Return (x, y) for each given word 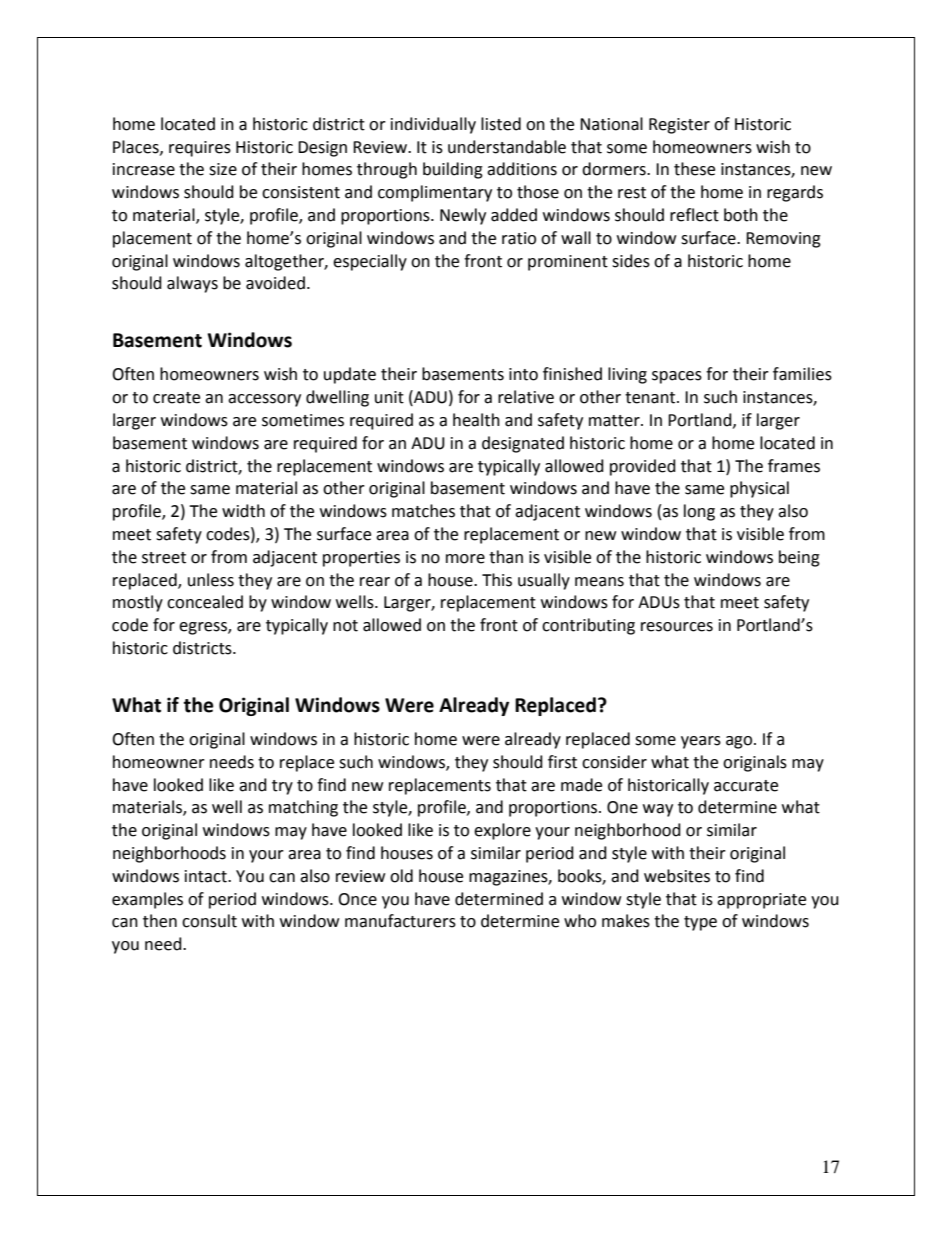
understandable (507, 147)
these (694, 169)
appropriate (761, 901)
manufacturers (400, 921)
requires (200, 149)
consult (209, 921)
